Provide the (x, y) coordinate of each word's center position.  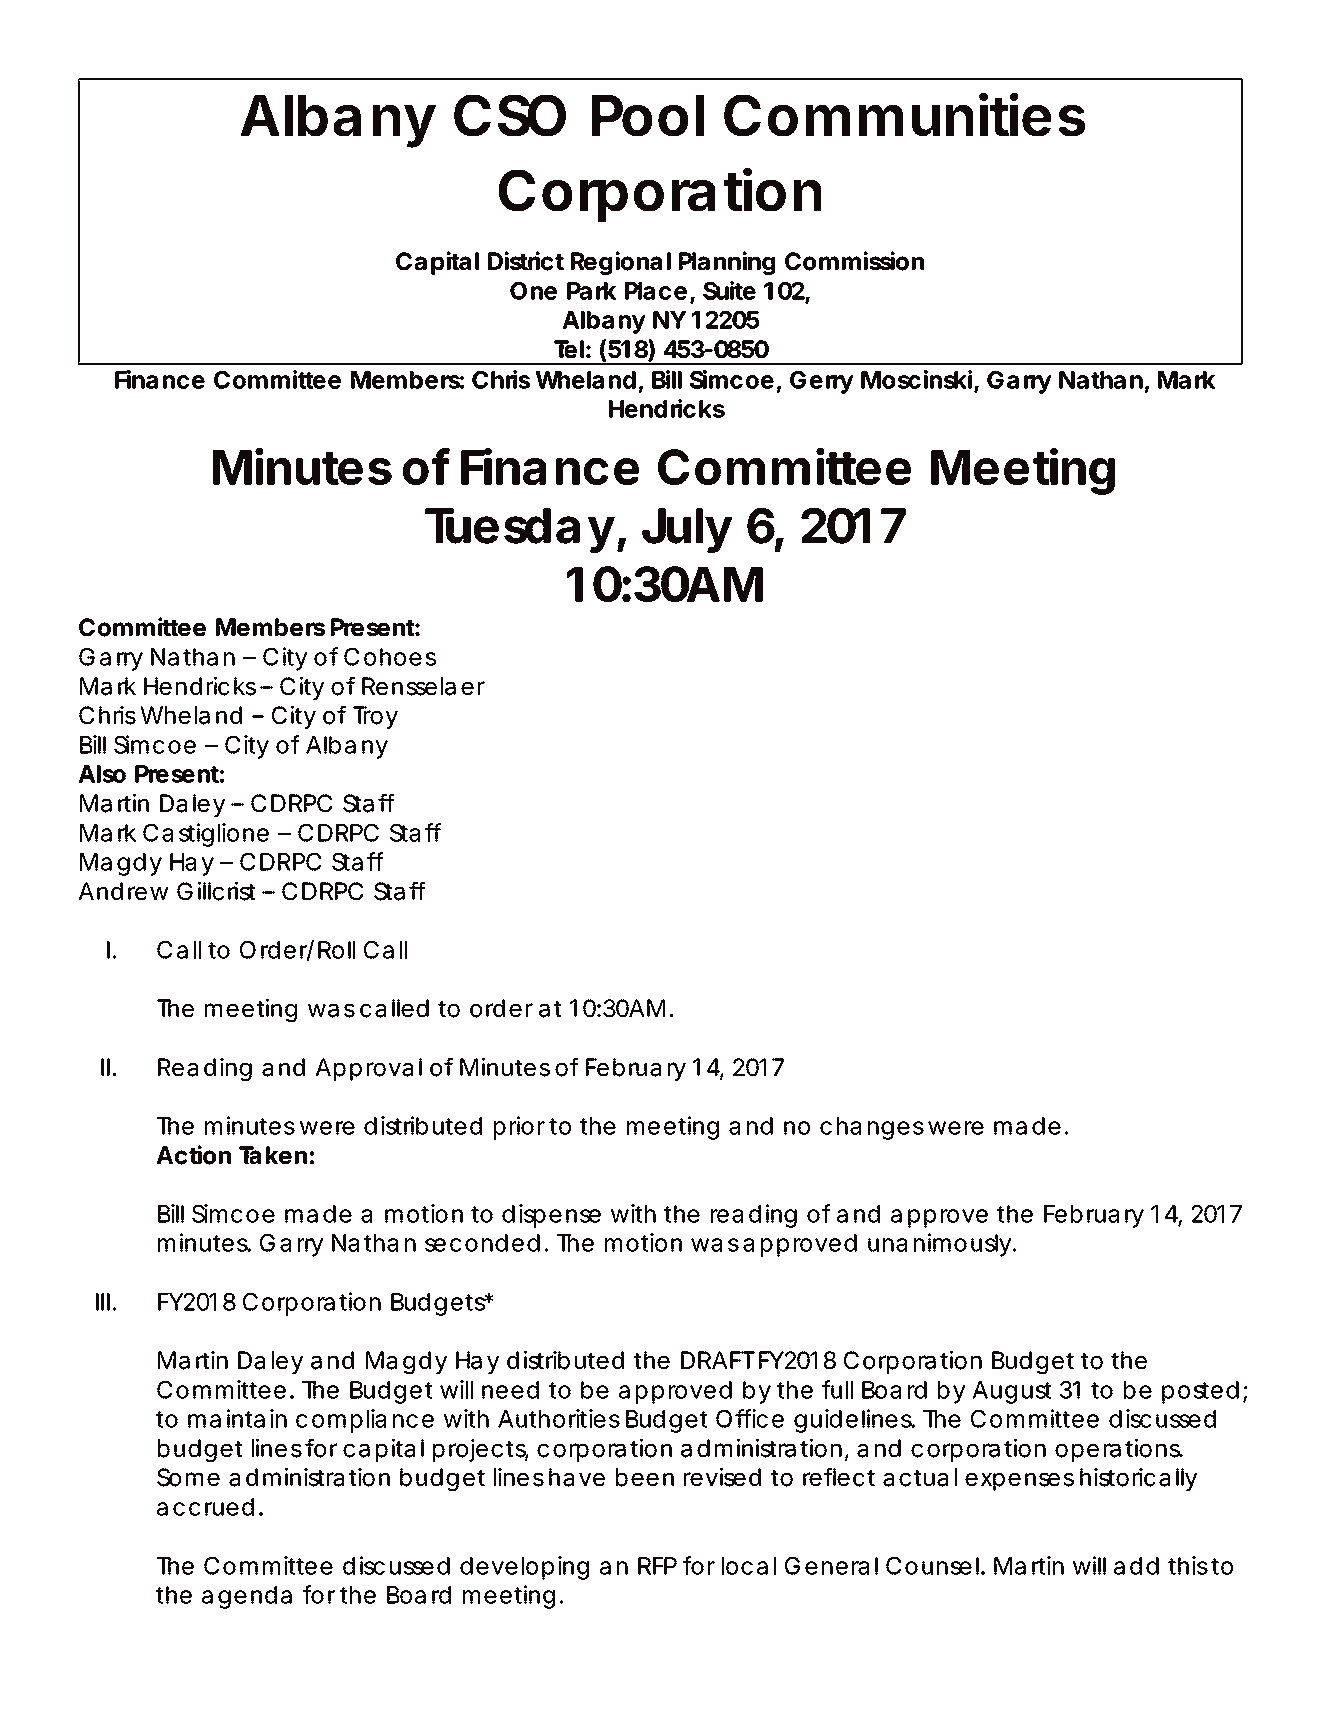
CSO (510, 115)
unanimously (942, 1245)
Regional (621, 263)
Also (102, 774)
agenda (247, 1597)
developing (524, 1568)
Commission (854, 261)
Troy (375, 717)
